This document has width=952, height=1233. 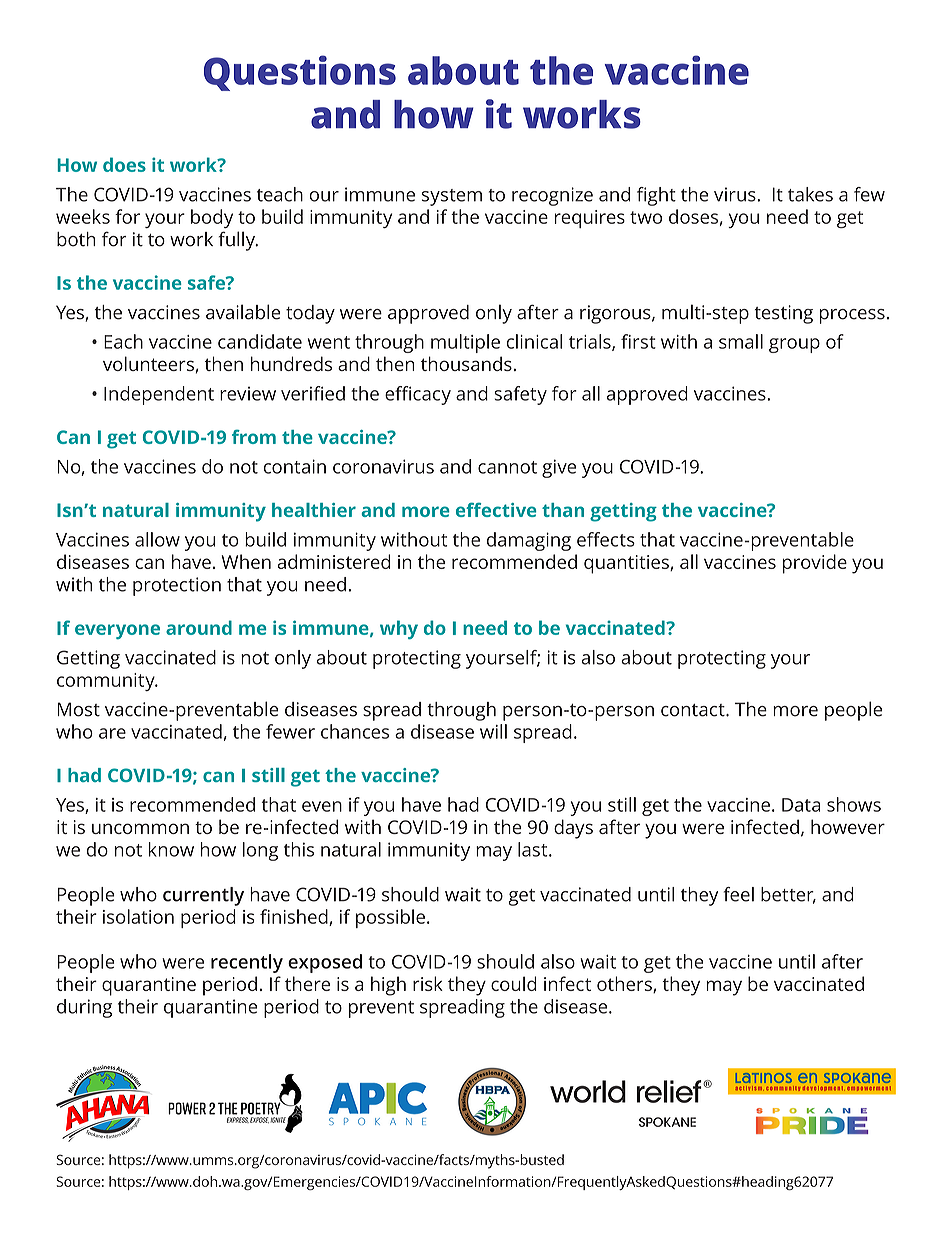 What do you see at coordinates (418, 395) in the document?
I see `efficacy` at bounding box center [418, 395].
